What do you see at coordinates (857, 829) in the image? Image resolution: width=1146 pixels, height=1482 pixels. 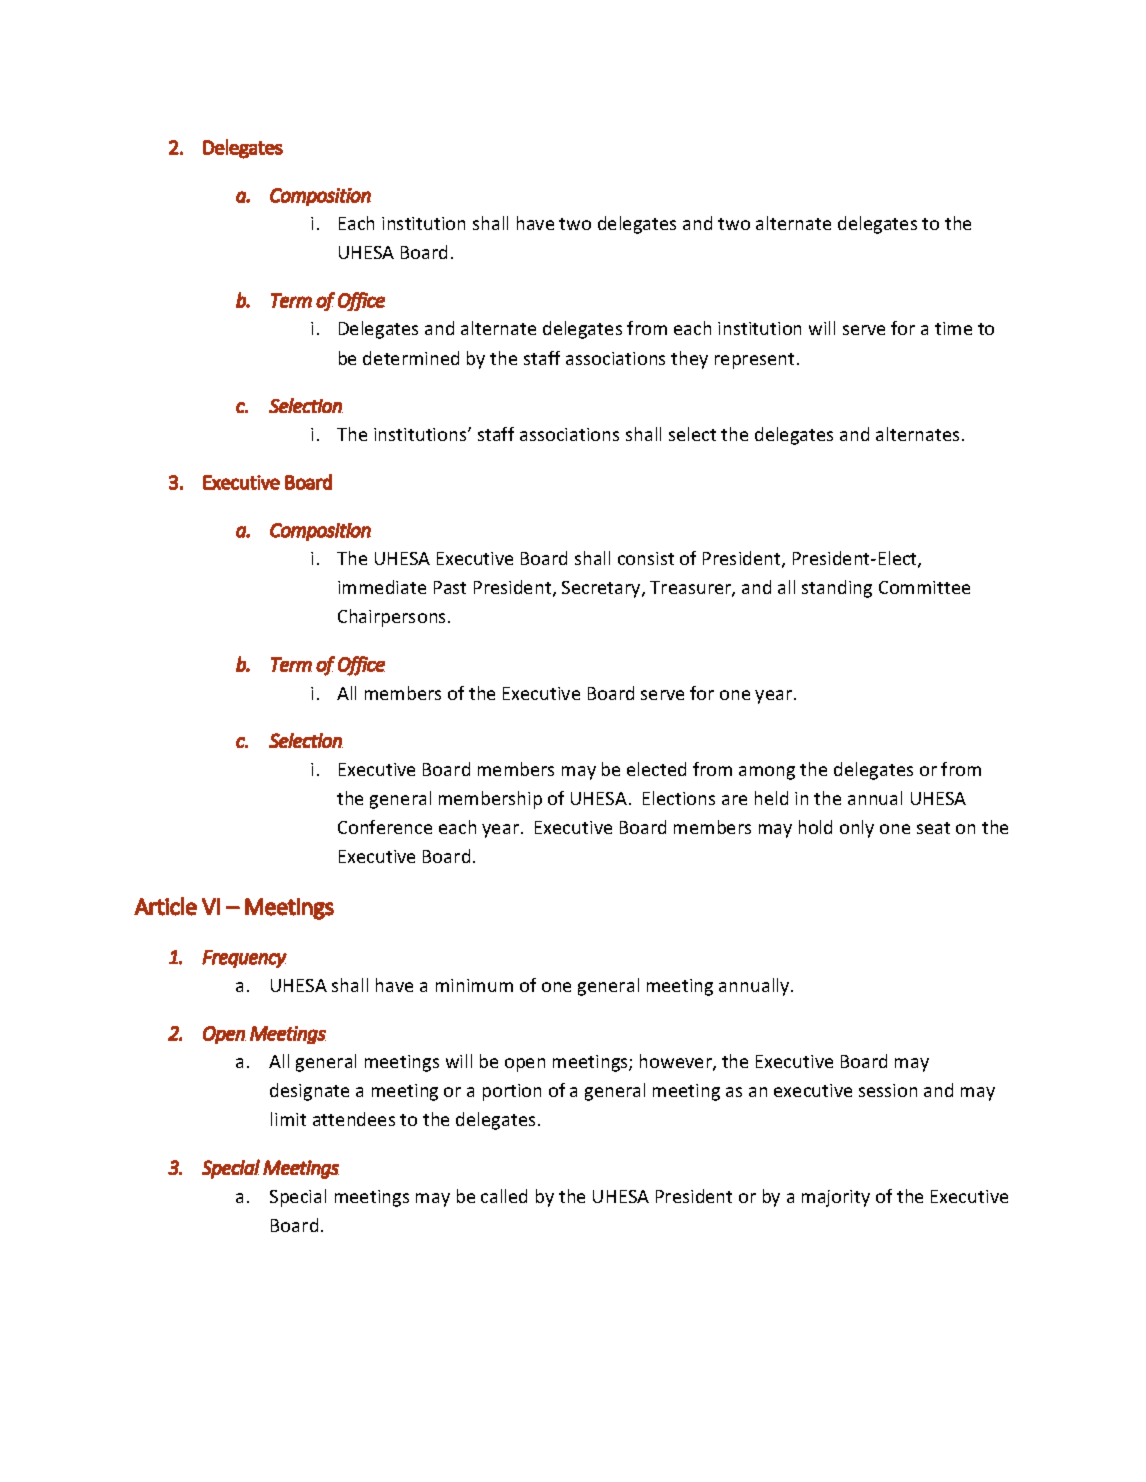 I see `only` at bounding box center [857, 829].
